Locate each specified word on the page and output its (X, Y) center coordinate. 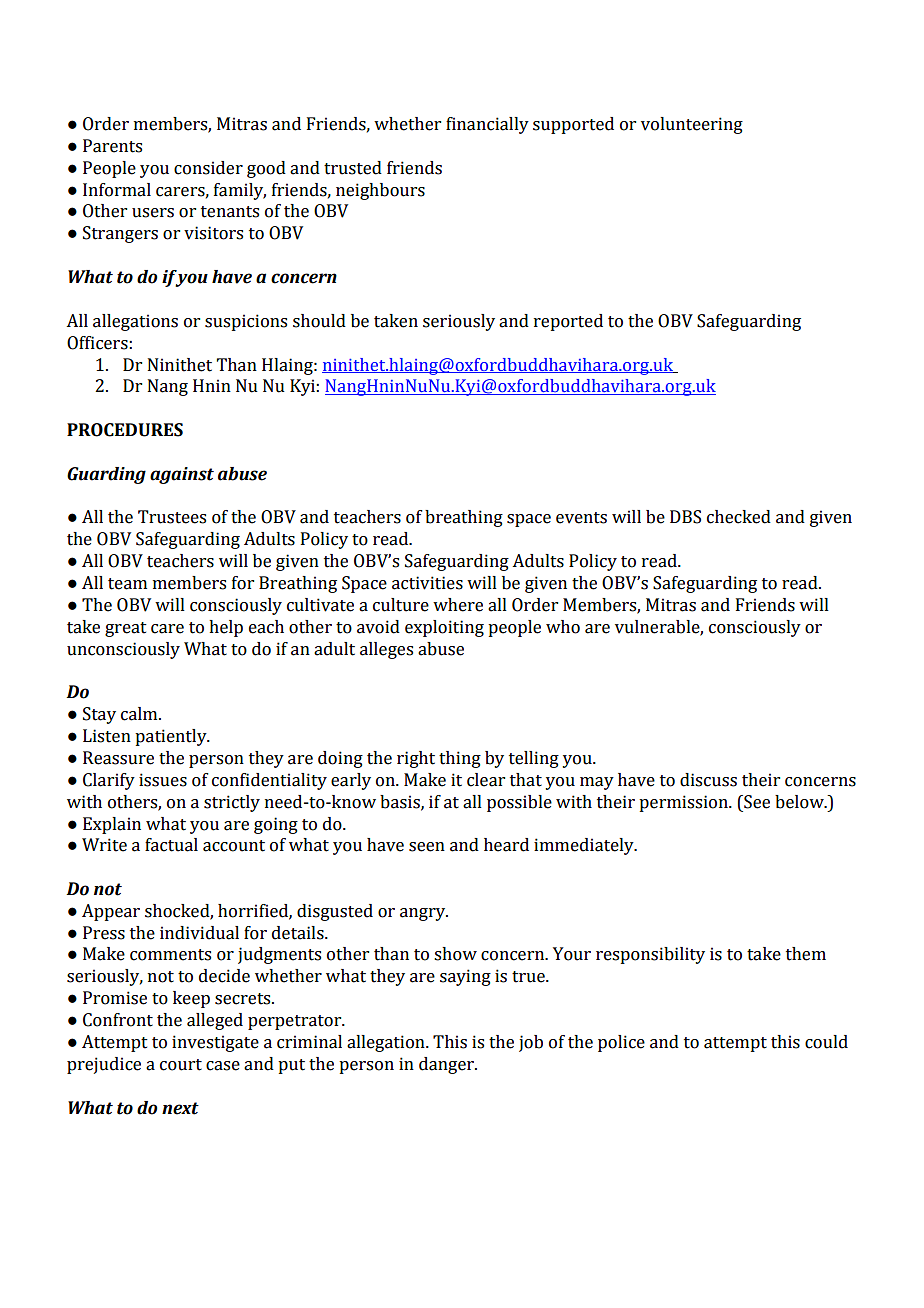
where (458, 605)
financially (487, 125)
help (226, 628)
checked (739, 517)
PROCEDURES (125, 430)
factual (171, 845)
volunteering (692, 125)
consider (208, 168)
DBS (685, 517)
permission (684, 803)
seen (427, 847)
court (181, 1065)
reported (568, 322)
